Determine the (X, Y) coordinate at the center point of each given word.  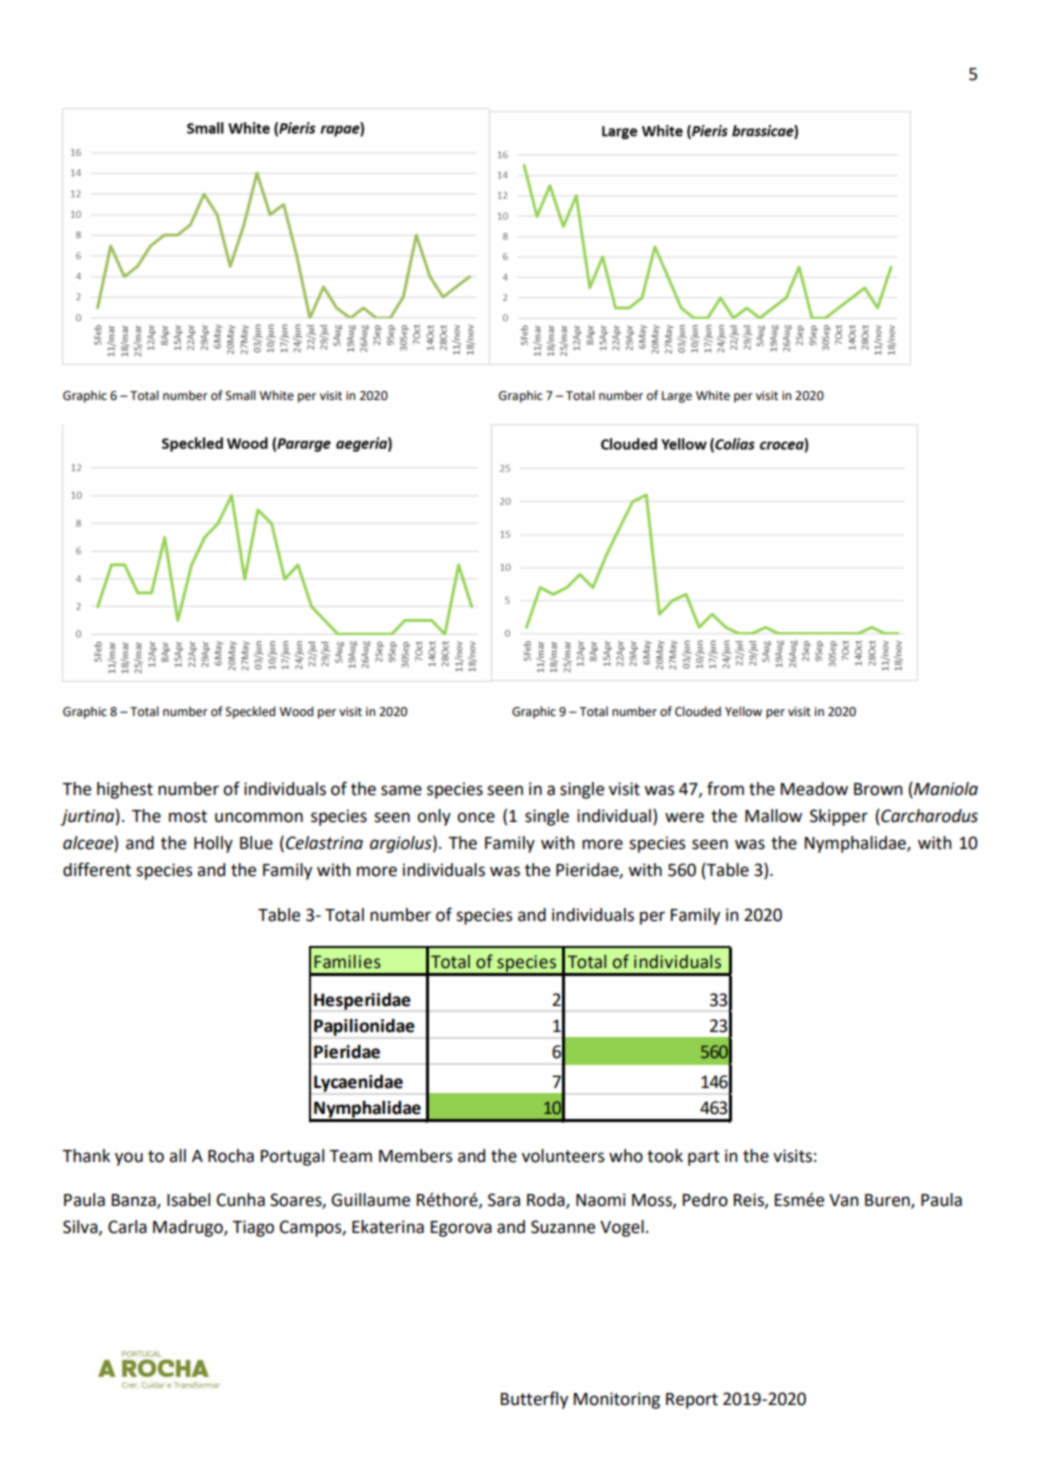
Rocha (231, 1156)
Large (677, 397)
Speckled (250, 712)
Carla (127, 1227)
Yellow (743, 711)
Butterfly (534, 1400)
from (725, 788)
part (704, 1158)
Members (416, 1156)
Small (241, 395)
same (401, 790)
